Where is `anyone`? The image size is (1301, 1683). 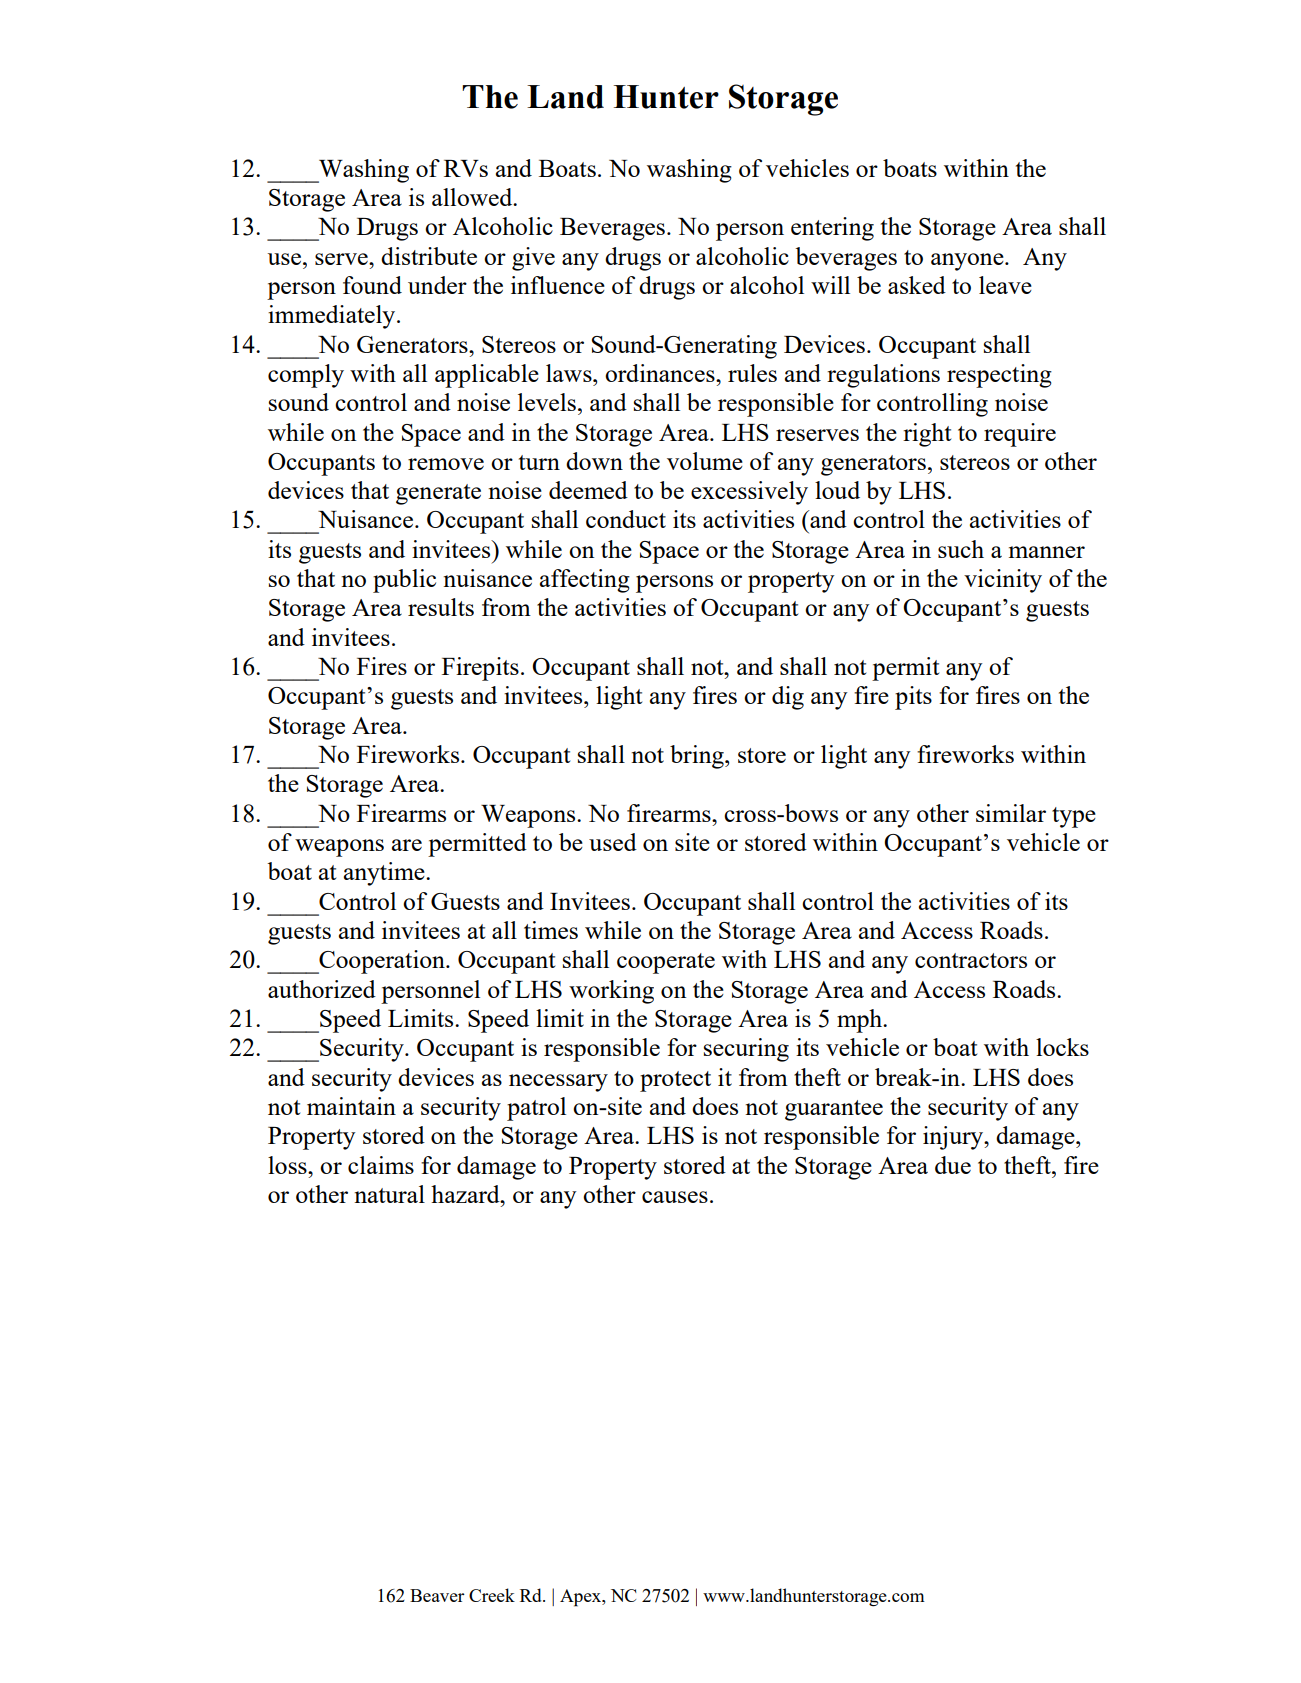
anyone is located at coordinates (968, 262).
